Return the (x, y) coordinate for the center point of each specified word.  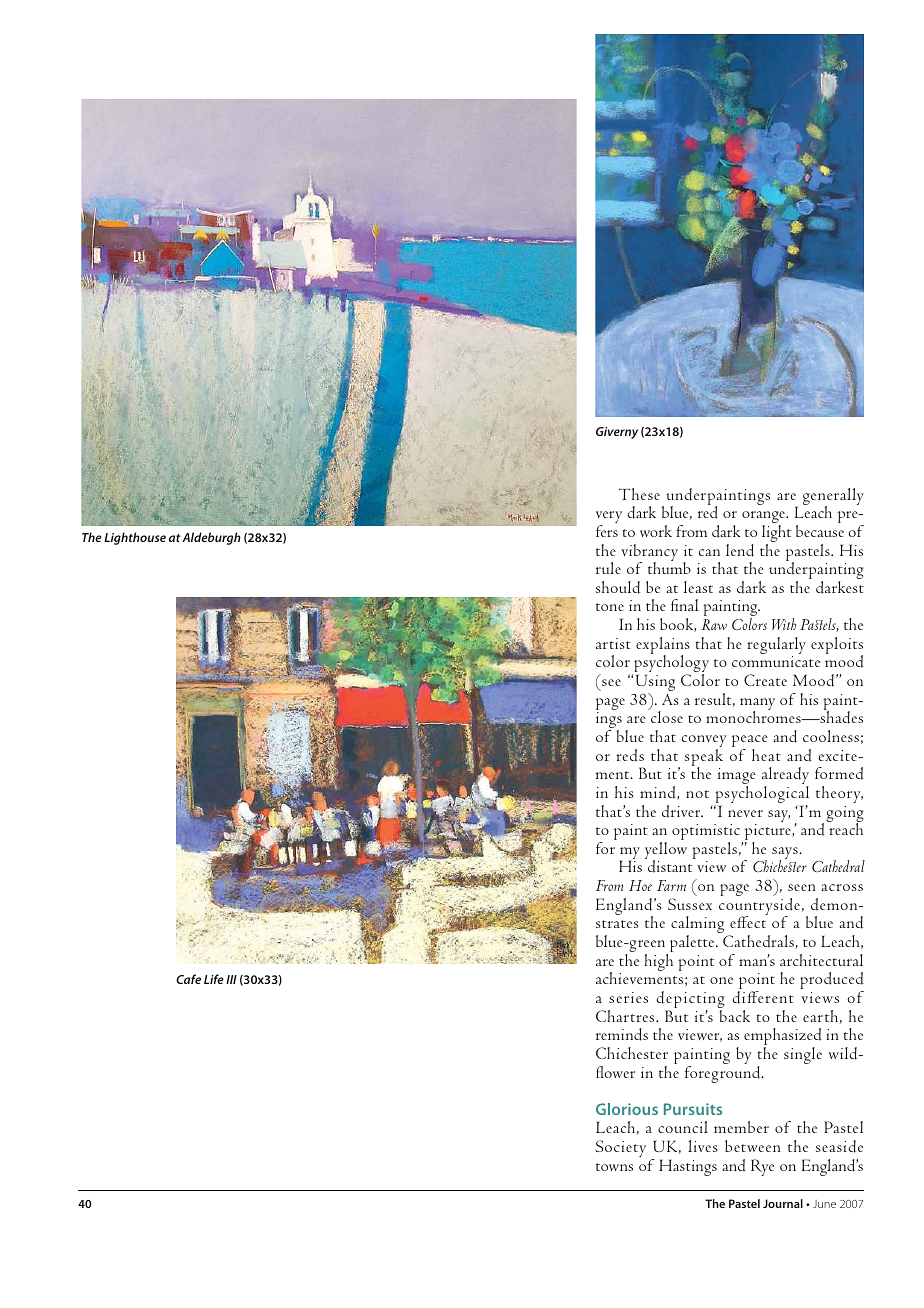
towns (614, 1167)
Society (620, 1148)
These (639, 494)
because (820, 531)
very (609, 518)
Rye (762, 1167)
